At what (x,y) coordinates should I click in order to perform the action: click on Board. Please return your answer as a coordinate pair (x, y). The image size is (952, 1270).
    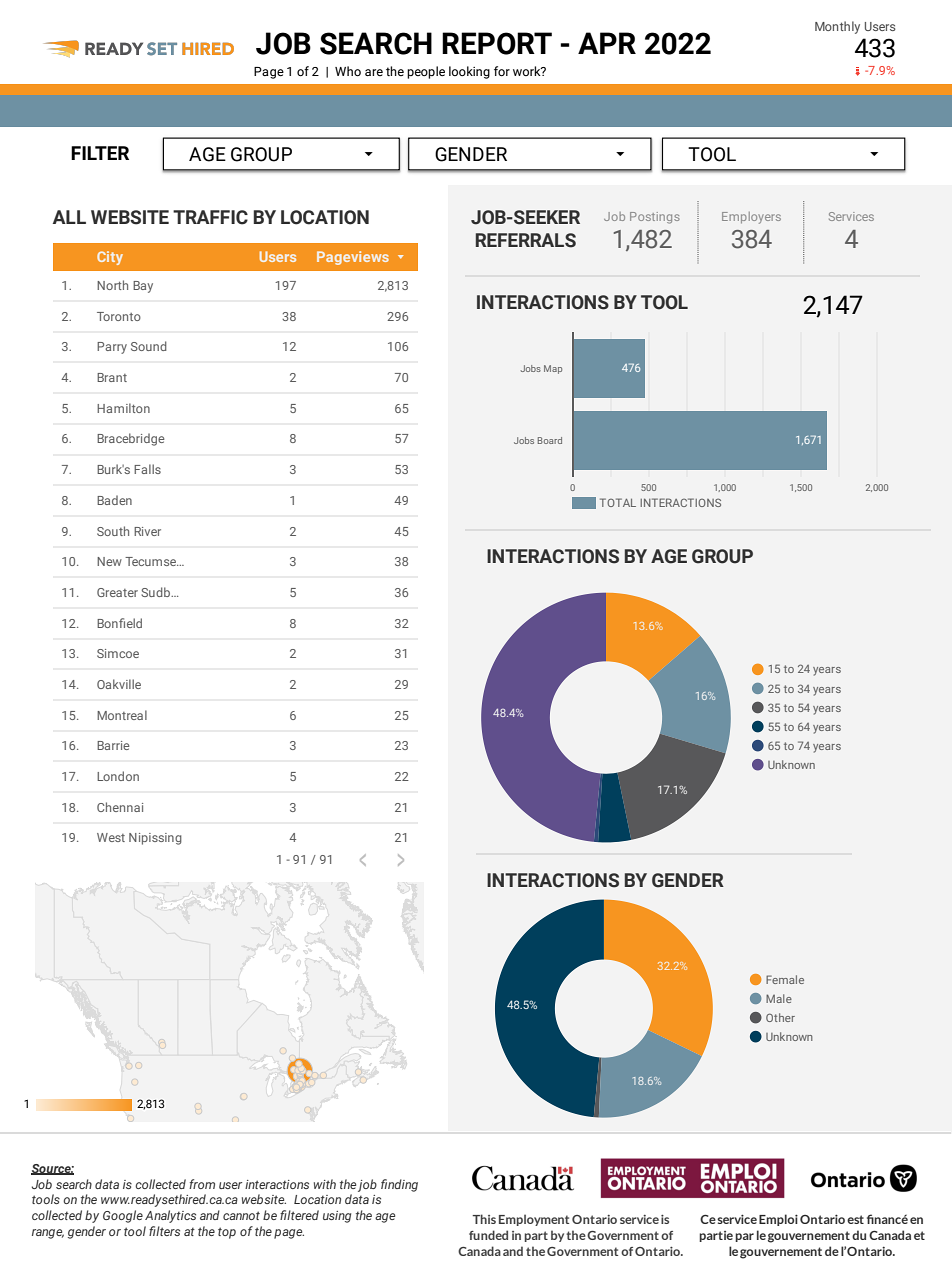
    Looking at the image, I should click on (550, 440).
